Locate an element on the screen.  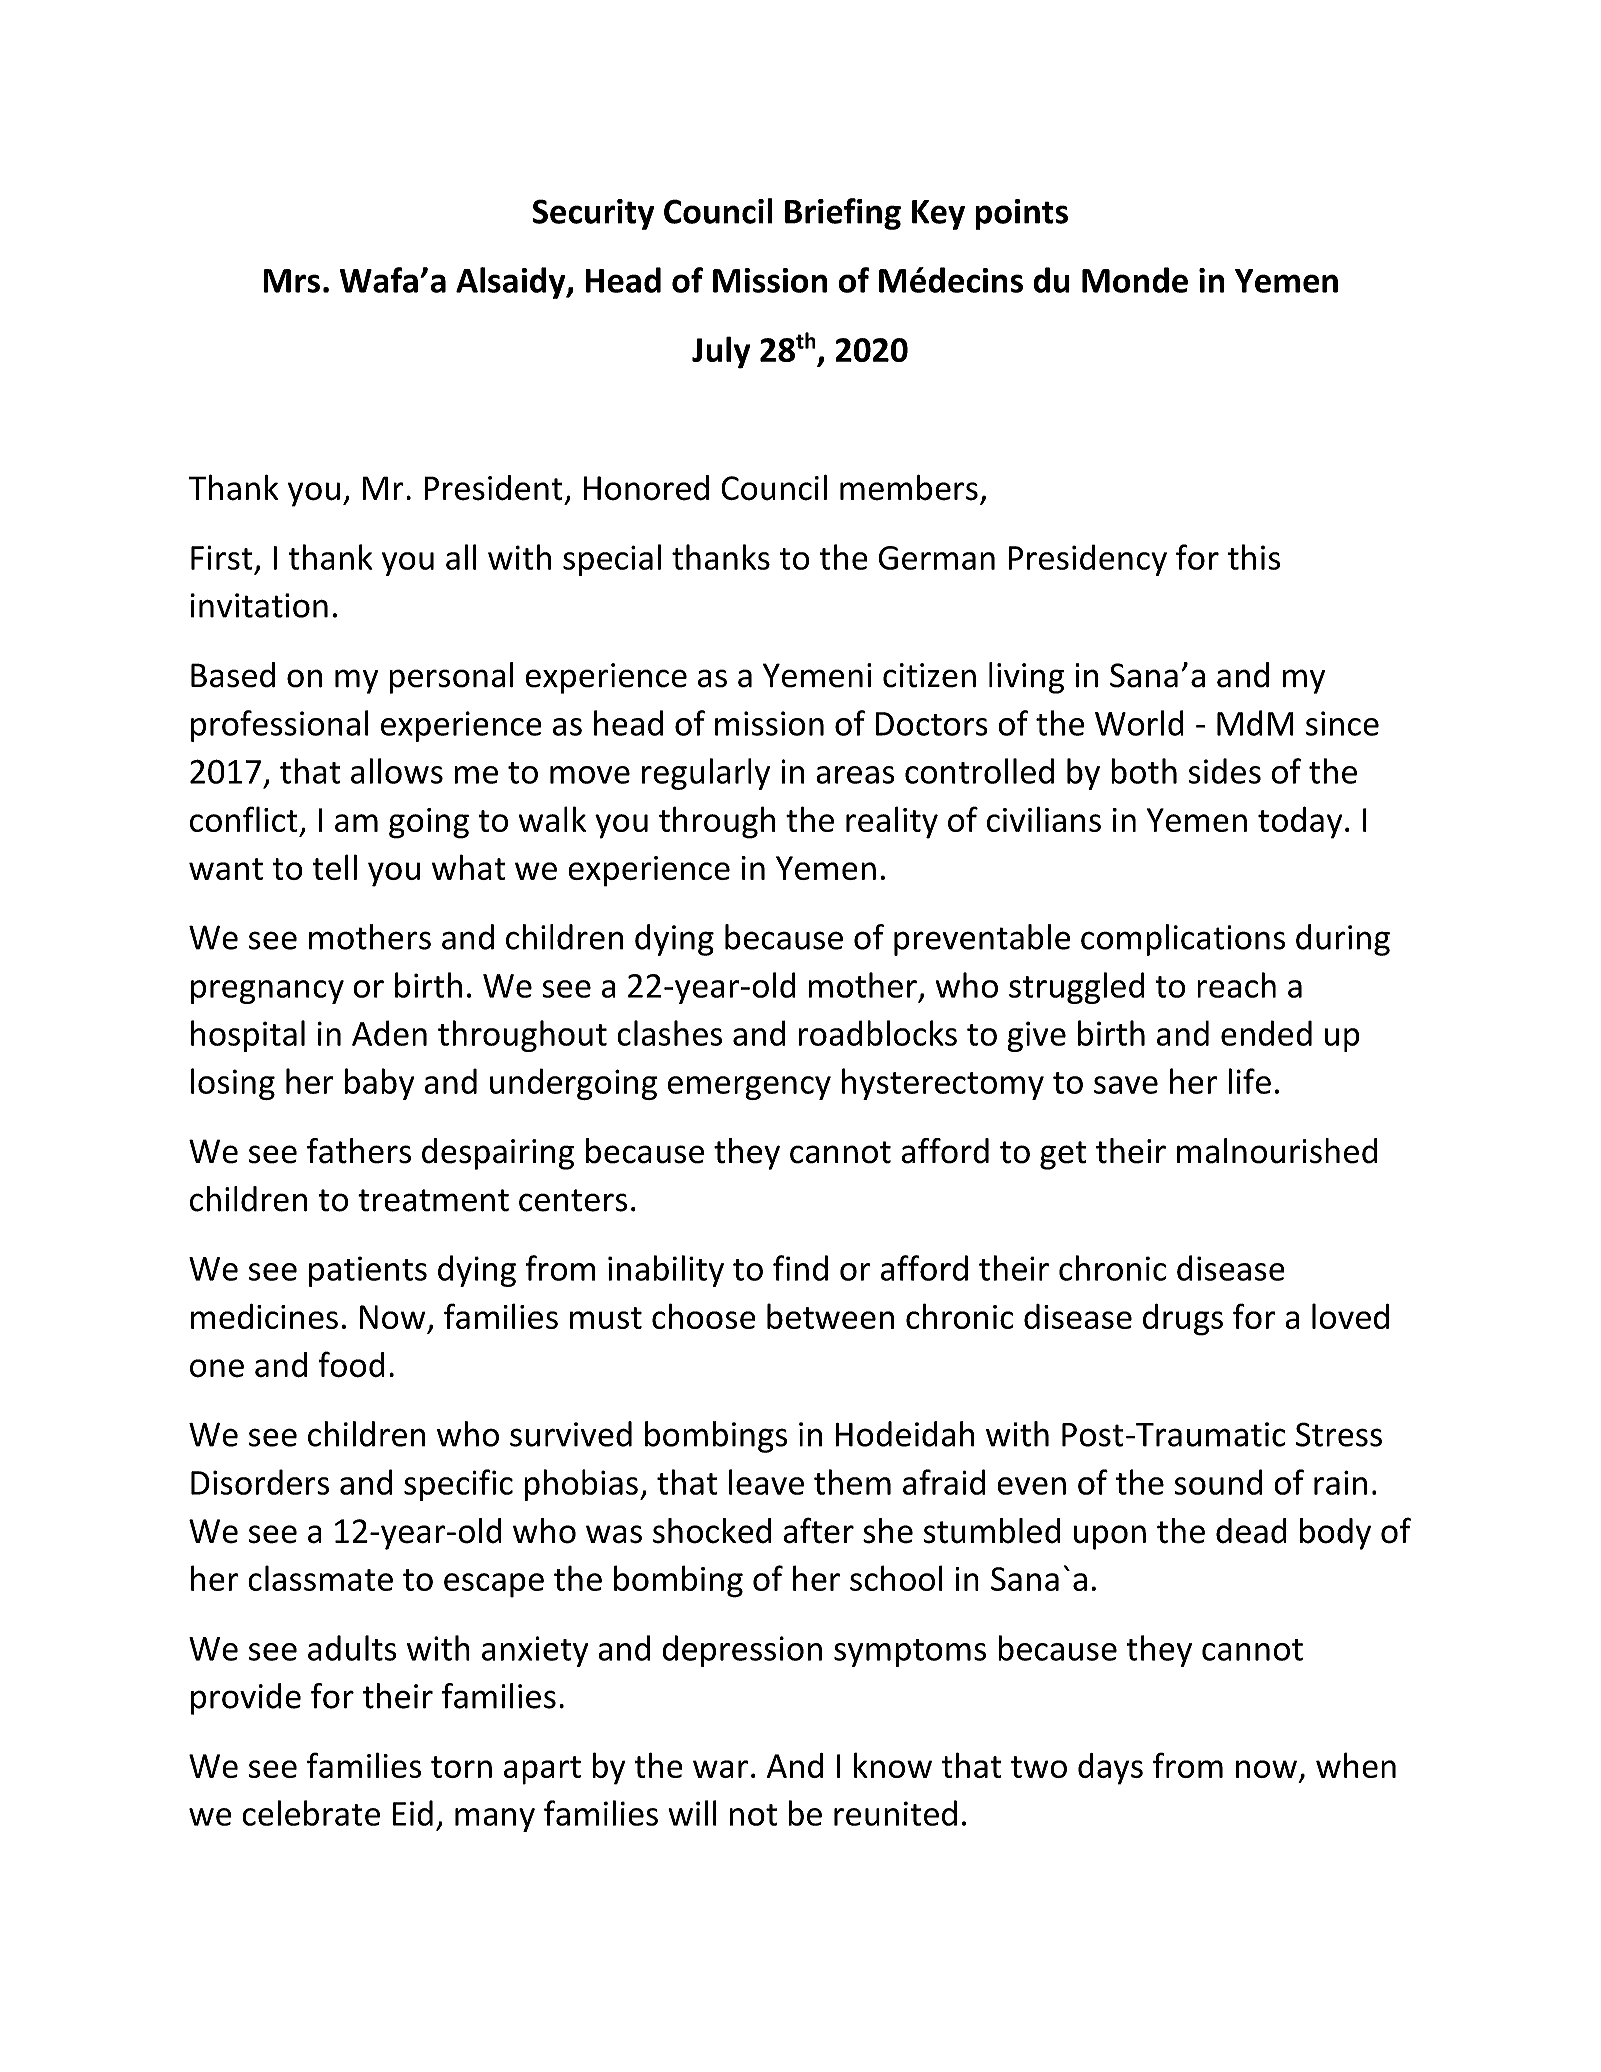
emergency is located at coordinates (749, 1088).
